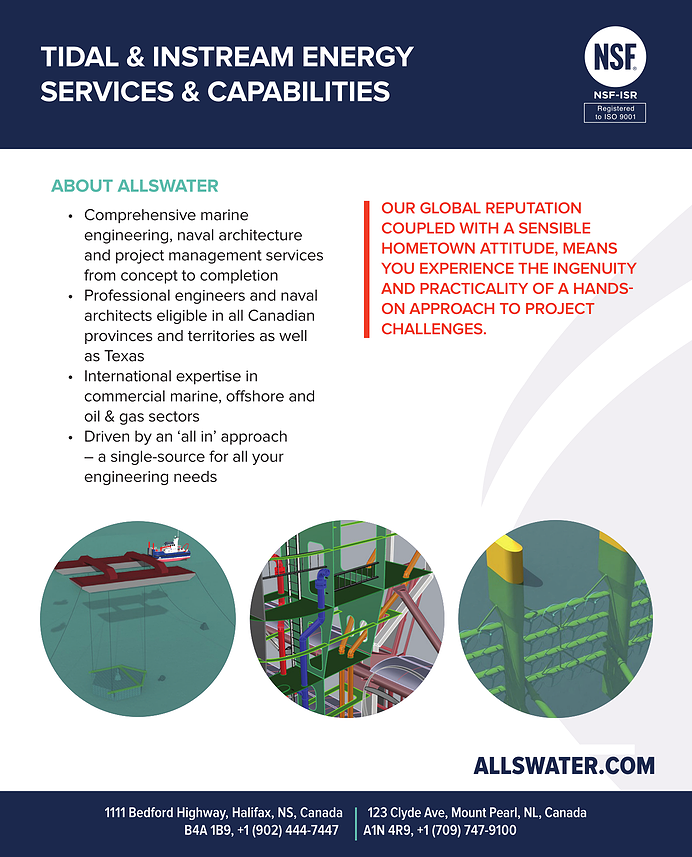 This page has width=692, height=857. I want to click on Bedford, so click(151, 812).
